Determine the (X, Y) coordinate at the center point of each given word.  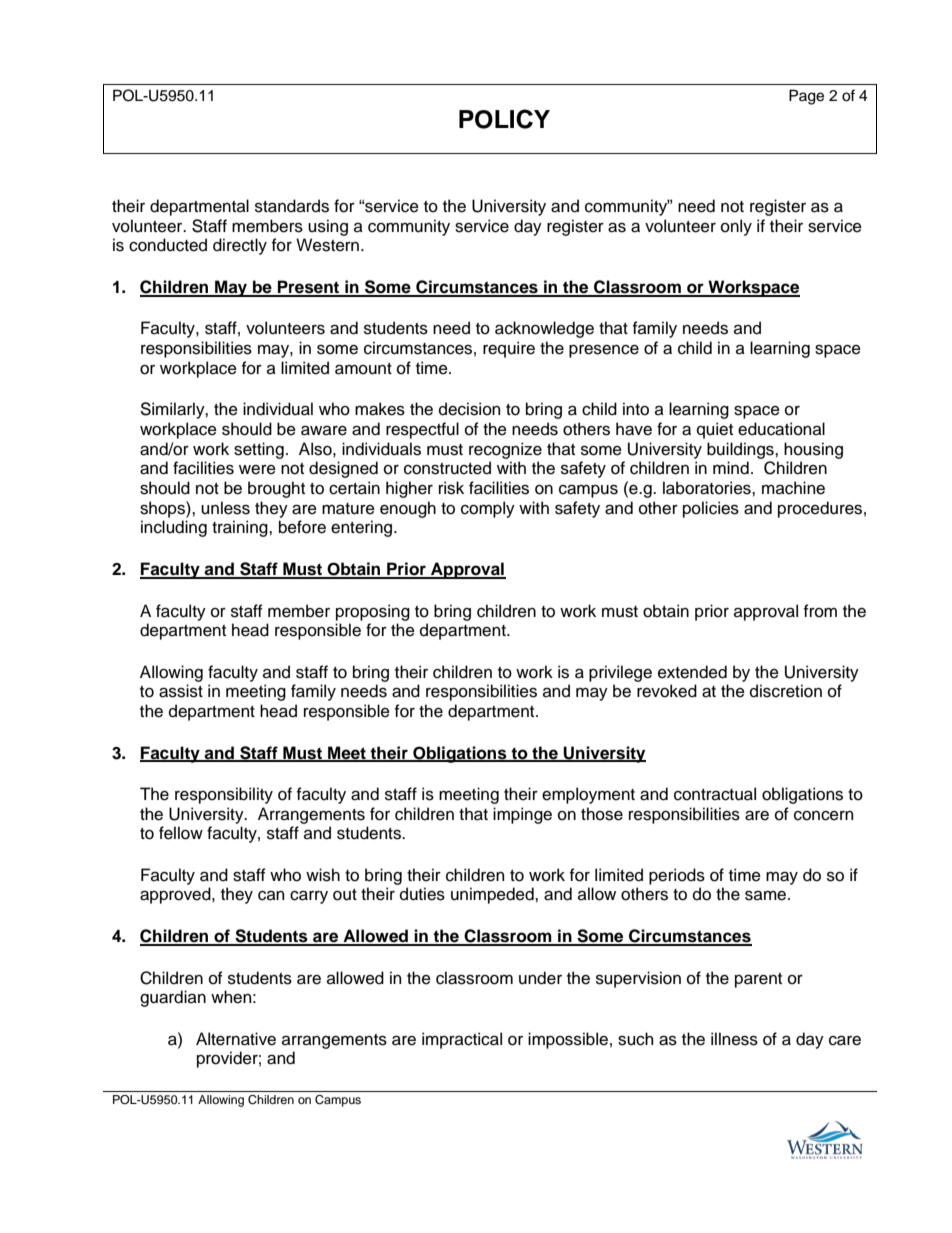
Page (806, 97)
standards (292, 206)
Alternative (236, 1039)
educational (781, 429)
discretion (786, 691)
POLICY (504, 119)
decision (469, 409)
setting (259, 450)
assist (181, 691)
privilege (620, 673)
